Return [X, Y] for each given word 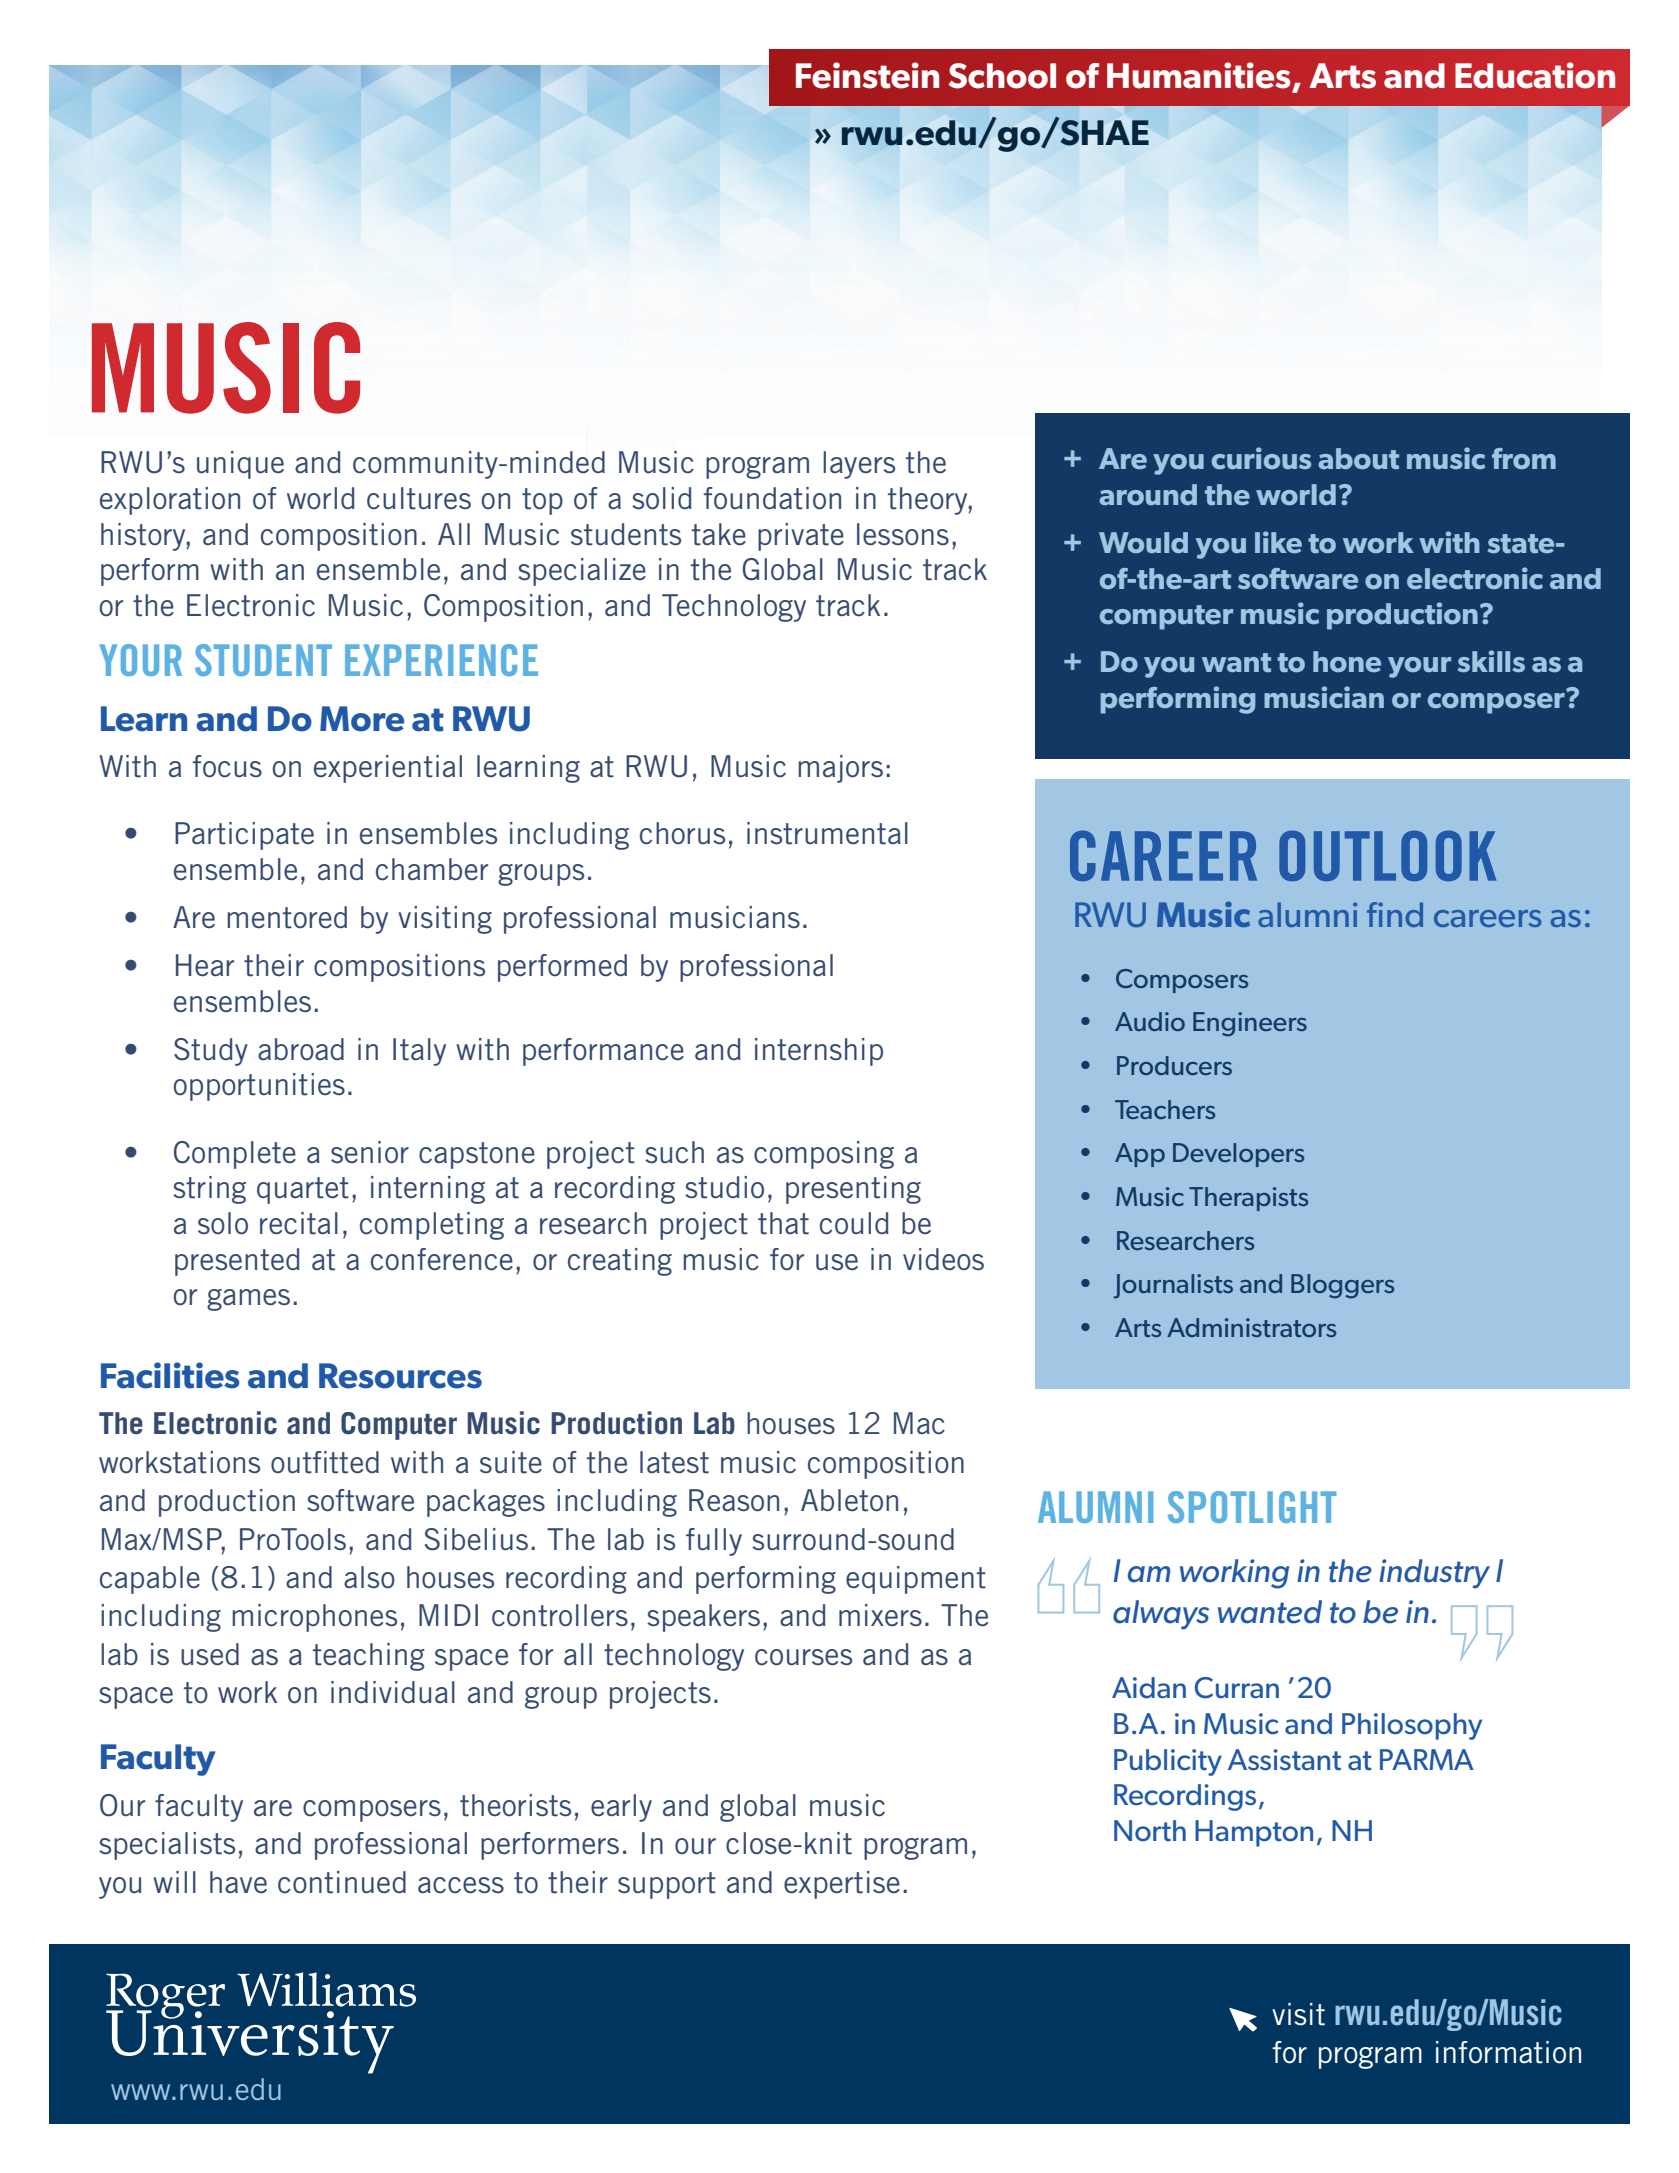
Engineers [1250, 1024]
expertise [842, 1885]
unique [240, 465]
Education [1535, 75]
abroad [301, 1049]
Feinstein [867, 75]
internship [819, 1052]
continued [342, 1882]
